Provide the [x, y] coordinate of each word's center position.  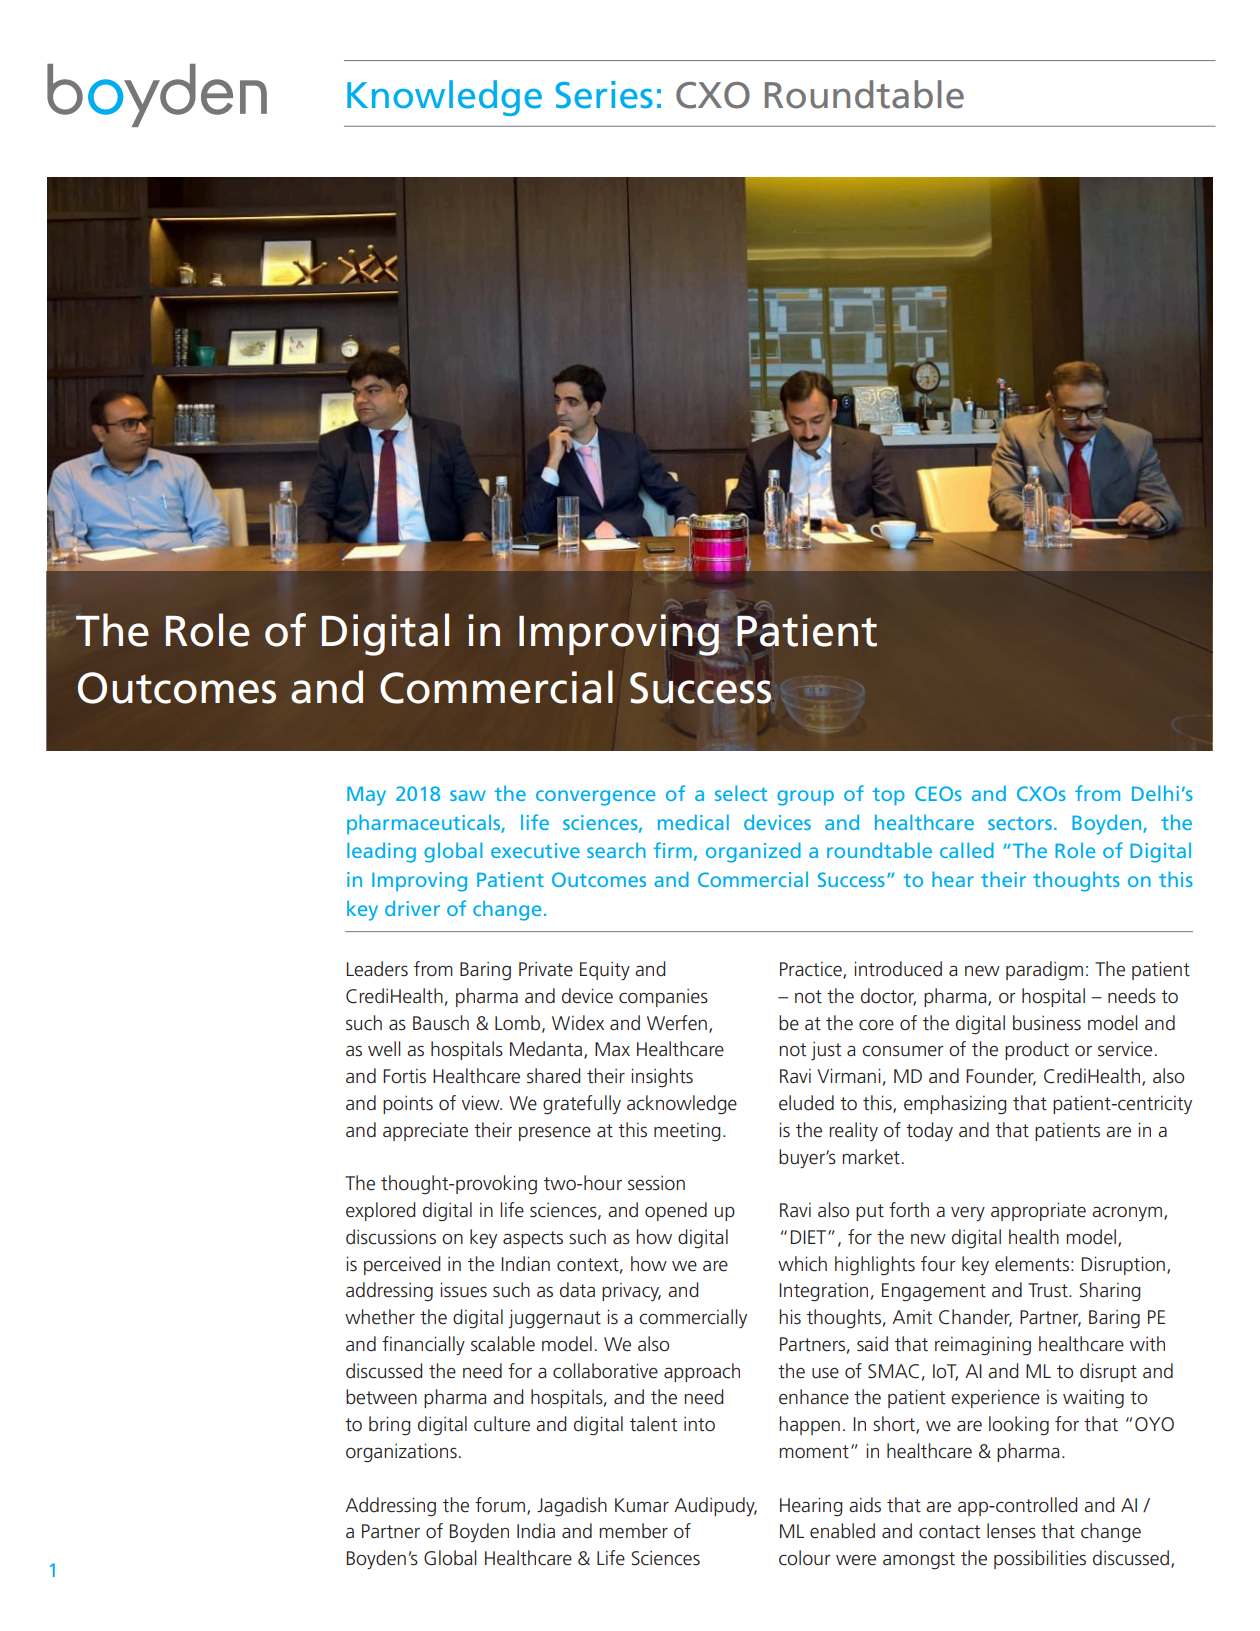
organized [753, 852]
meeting [687, 1132]
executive [535, 850]
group [805, 798]
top [889, 796]
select [741, 793]
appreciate [425, 1131]
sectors [1020, 823]
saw [468, 795]
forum [501, 1505]
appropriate [1038, 1211]
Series [604, 95]
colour [805, 1558]
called [967, 850]
